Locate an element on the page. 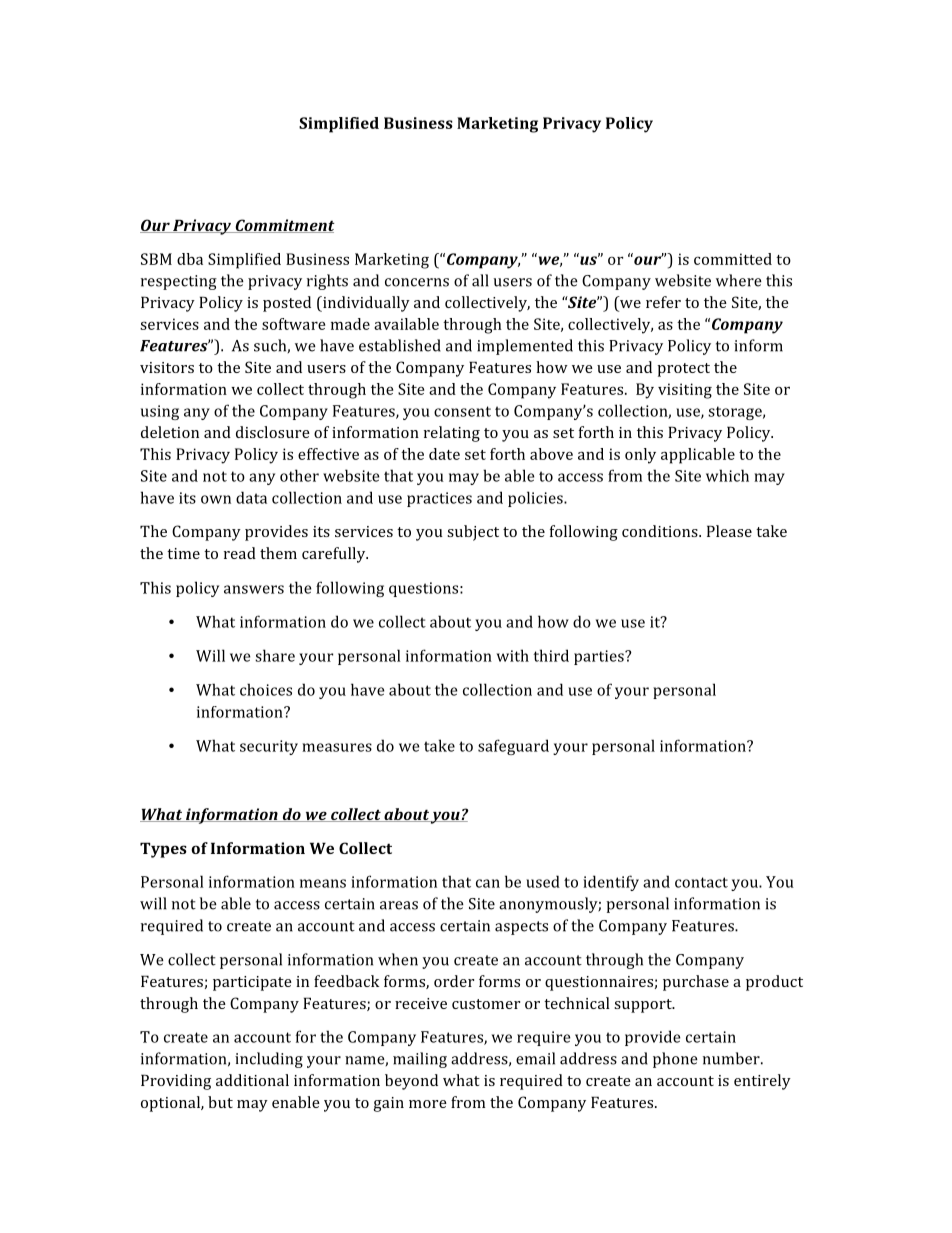 The image size is (952, 1233). security is located at coordinates (269, 747).
